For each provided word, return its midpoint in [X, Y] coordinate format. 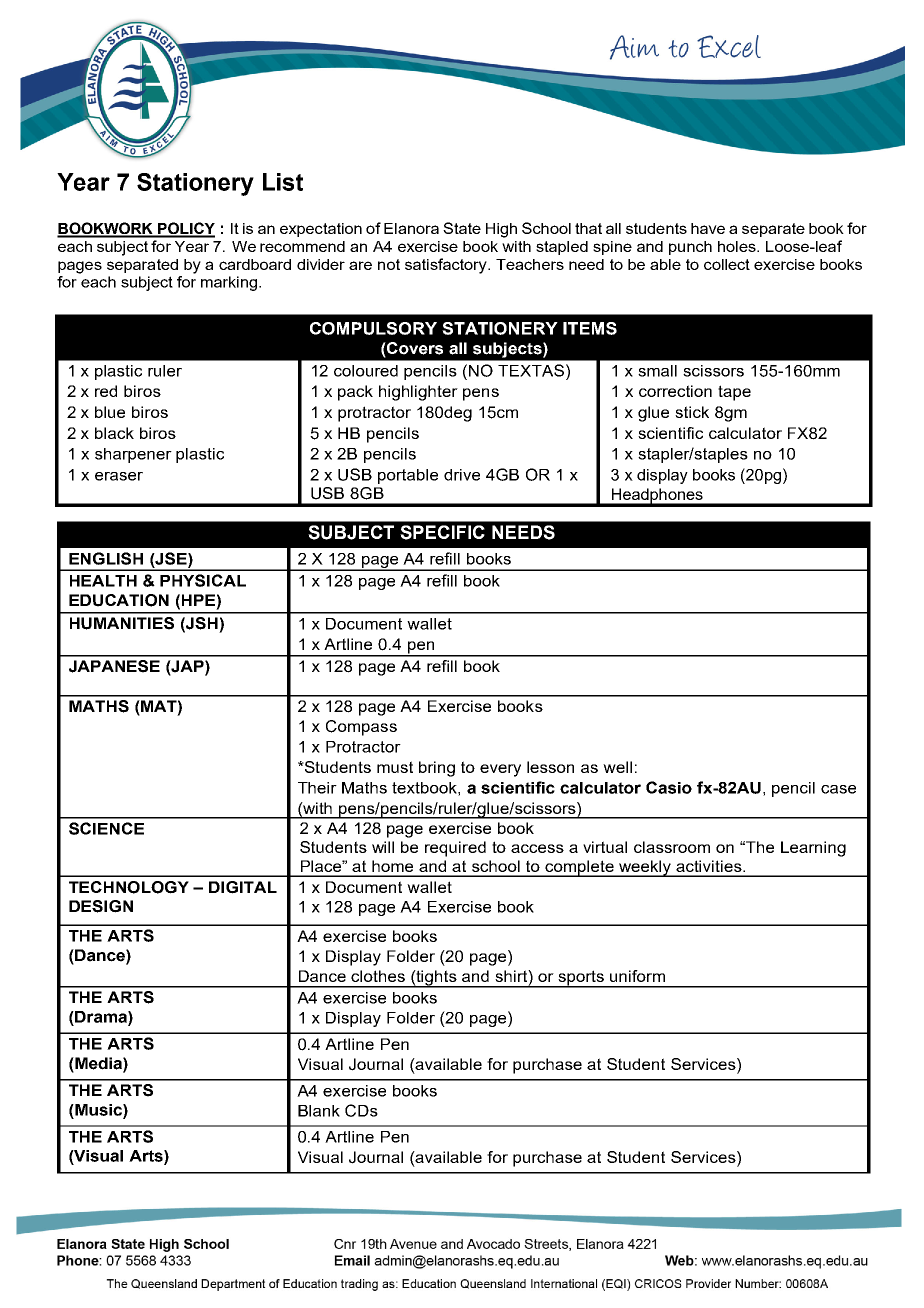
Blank [319, 1111]
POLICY [185, 229]
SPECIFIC [442, 532]
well [617, 767]
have [708, 228]
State [462, 228]
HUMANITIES [122, 623]
